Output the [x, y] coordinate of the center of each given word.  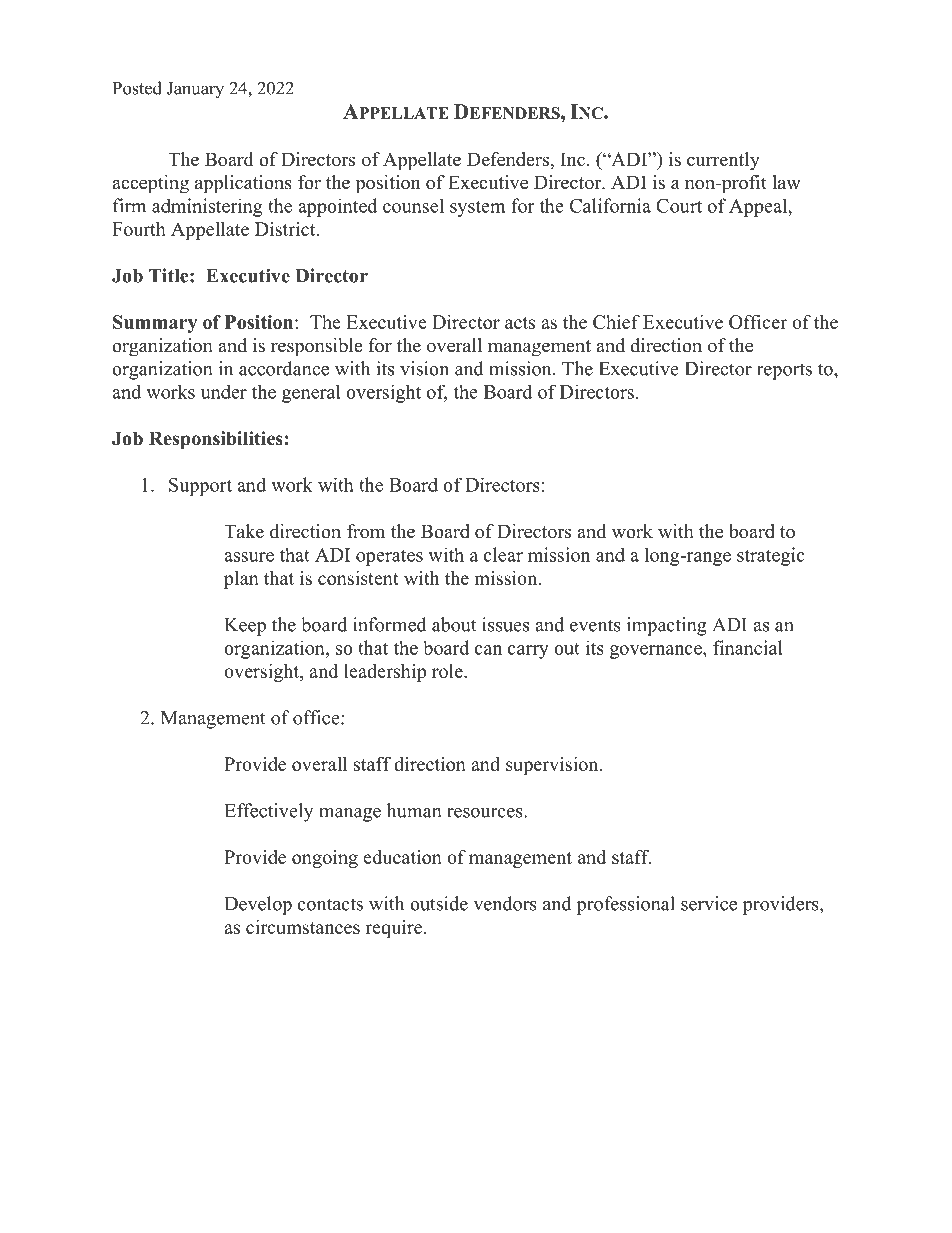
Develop [258, 905]
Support [200, 487]
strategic [771, 556]
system [478, 208]
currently [723, 161]
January [195, 90]
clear [503, 554]
